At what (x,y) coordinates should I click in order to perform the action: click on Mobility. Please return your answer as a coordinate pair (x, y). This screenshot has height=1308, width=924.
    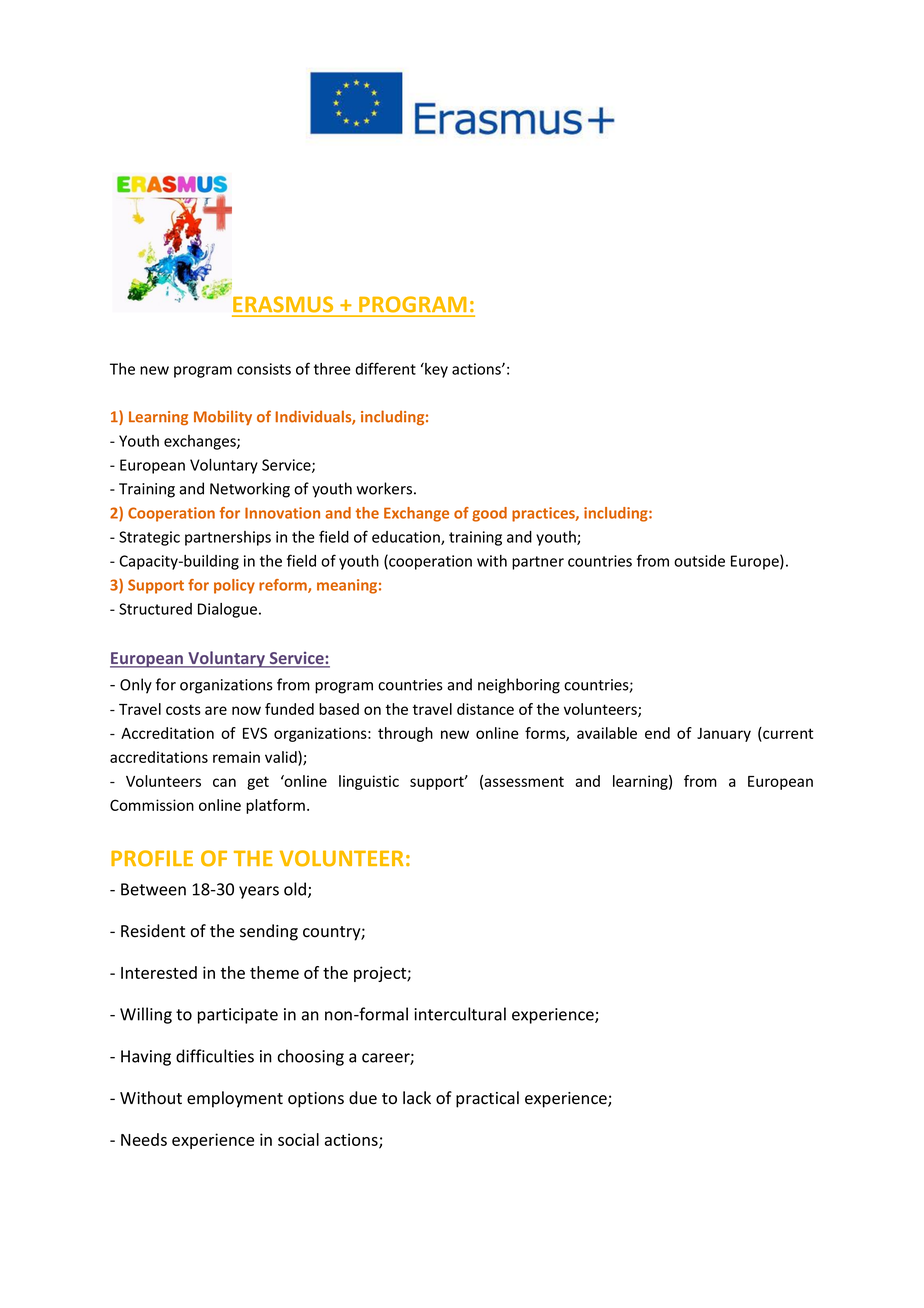
    Looking at the image, I should click on (223, 417).
